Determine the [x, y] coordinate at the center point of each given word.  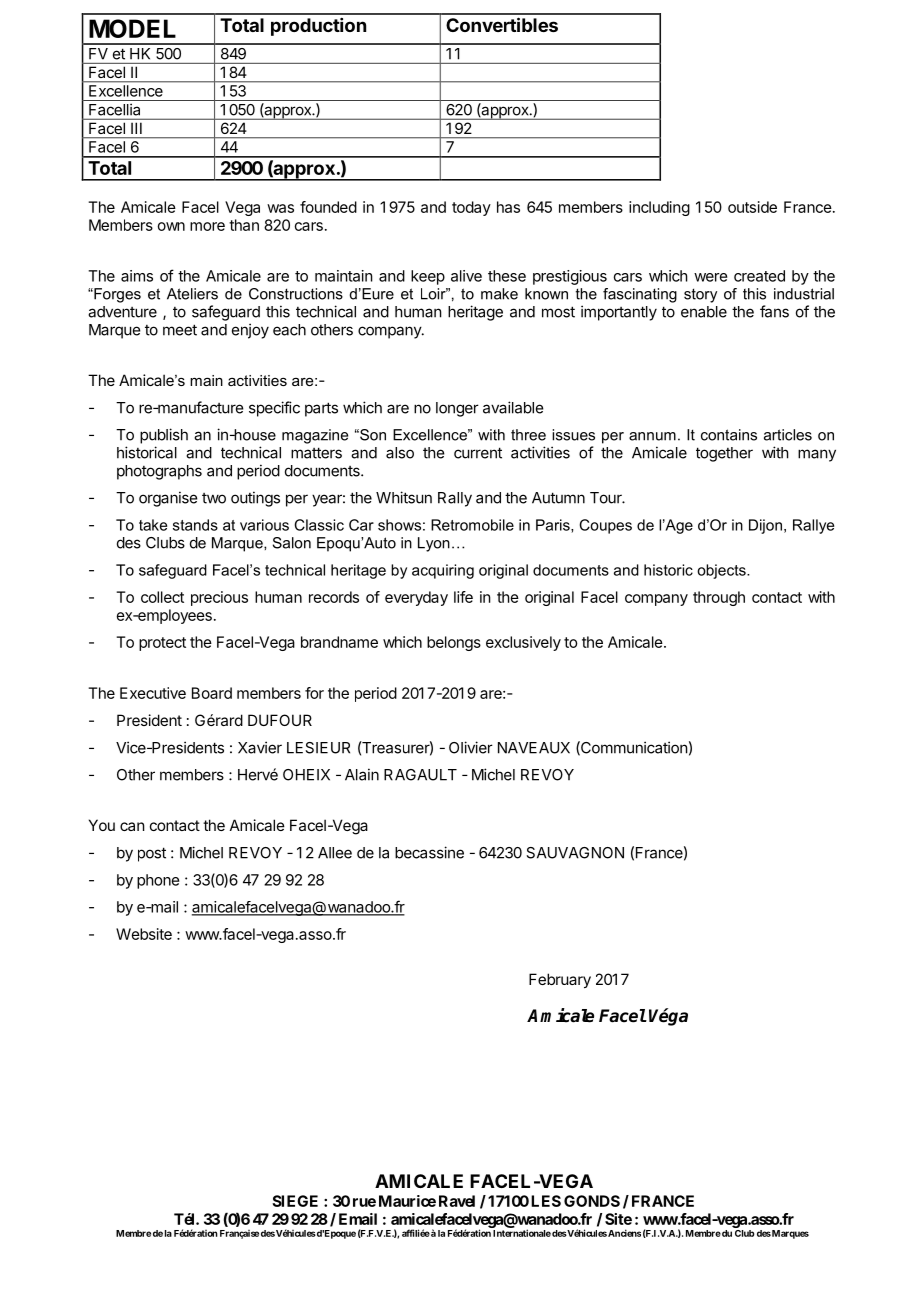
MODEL [132, 28]
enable [704, 312]
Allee [335, 853]
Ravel [457, 1201]
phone [158, 881]
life [463, 597]
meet [180, 330]
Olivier [471, 747]
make [499, 294]
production [318, 27]
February [560, 980]
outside [752, 207]
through [719, 598]
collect [162, 597]
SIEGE [295, 1201]
